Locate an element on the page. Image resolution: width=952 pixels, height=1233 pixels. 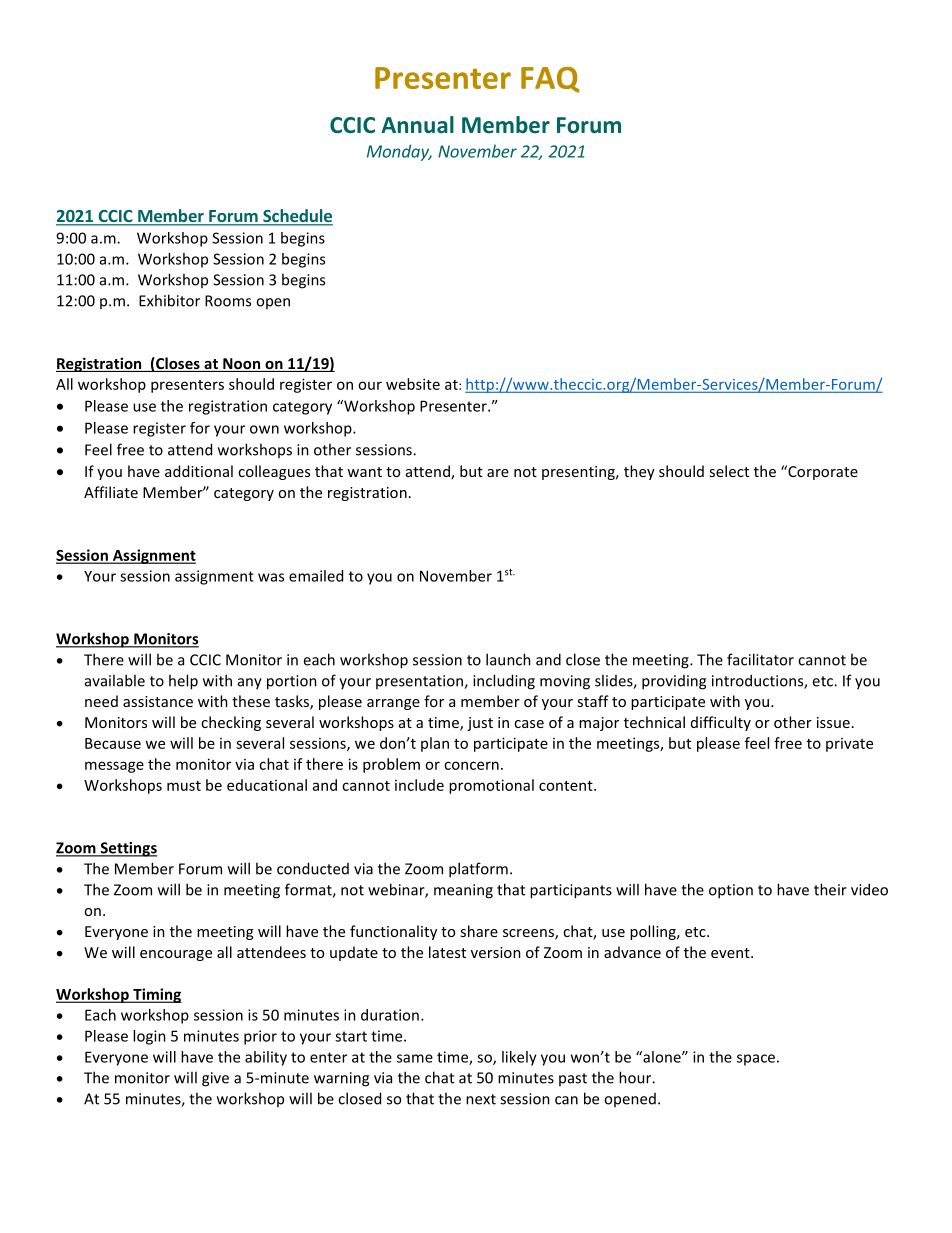
difficulty is located at coordinates (721, 723).
